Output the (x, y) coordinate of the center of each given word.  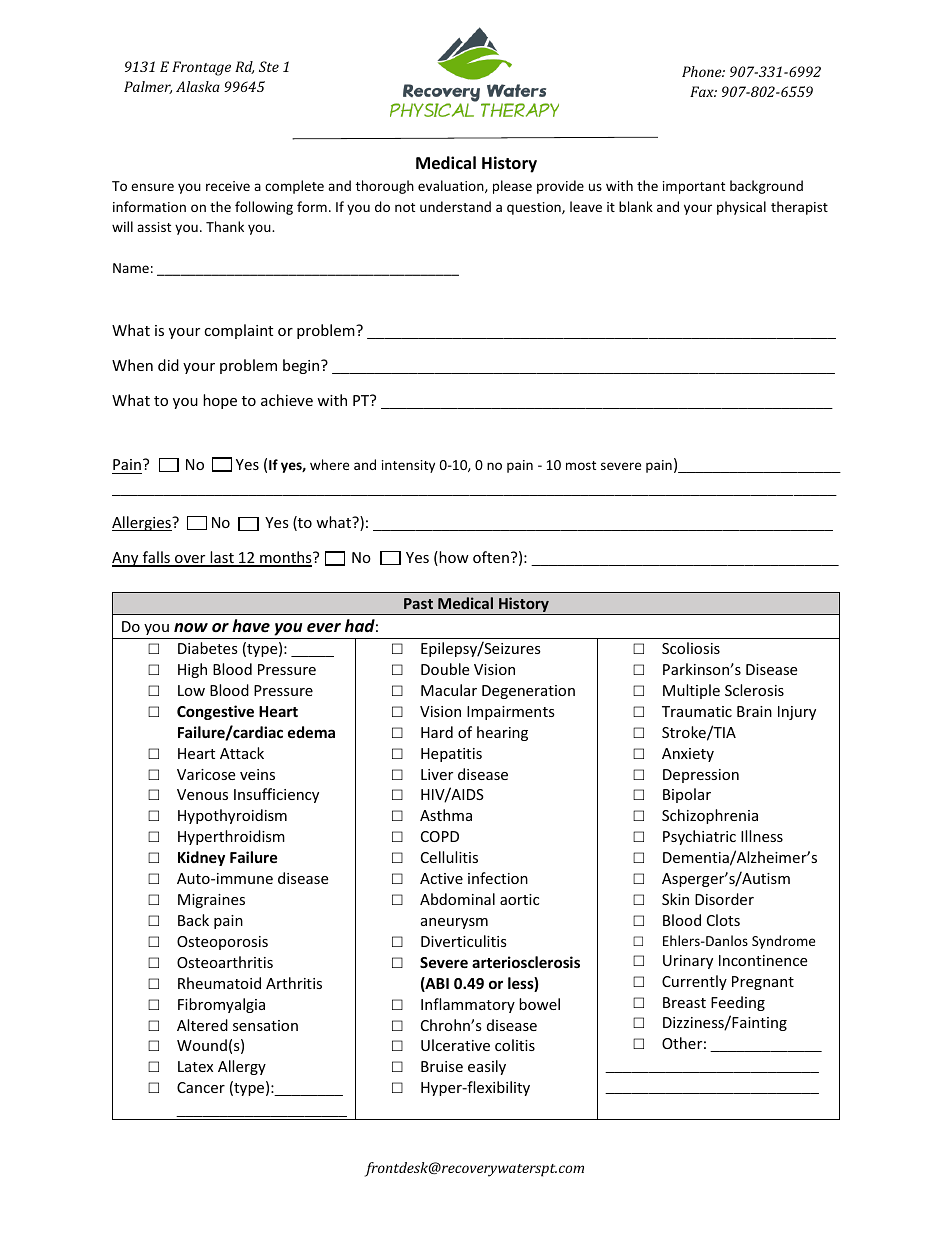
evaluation (452, 186)
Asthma (446, 815)
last (222, 558)
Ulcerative (455, 1045)
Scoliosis (691, 648)
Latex (195, 1066)
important (694, 187)
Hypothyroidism (232, 816)
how (453, 558)
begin (302, 366)
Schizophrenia (710, 816)
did (168, 365)
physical (741, 208)
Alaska (198, 86)
